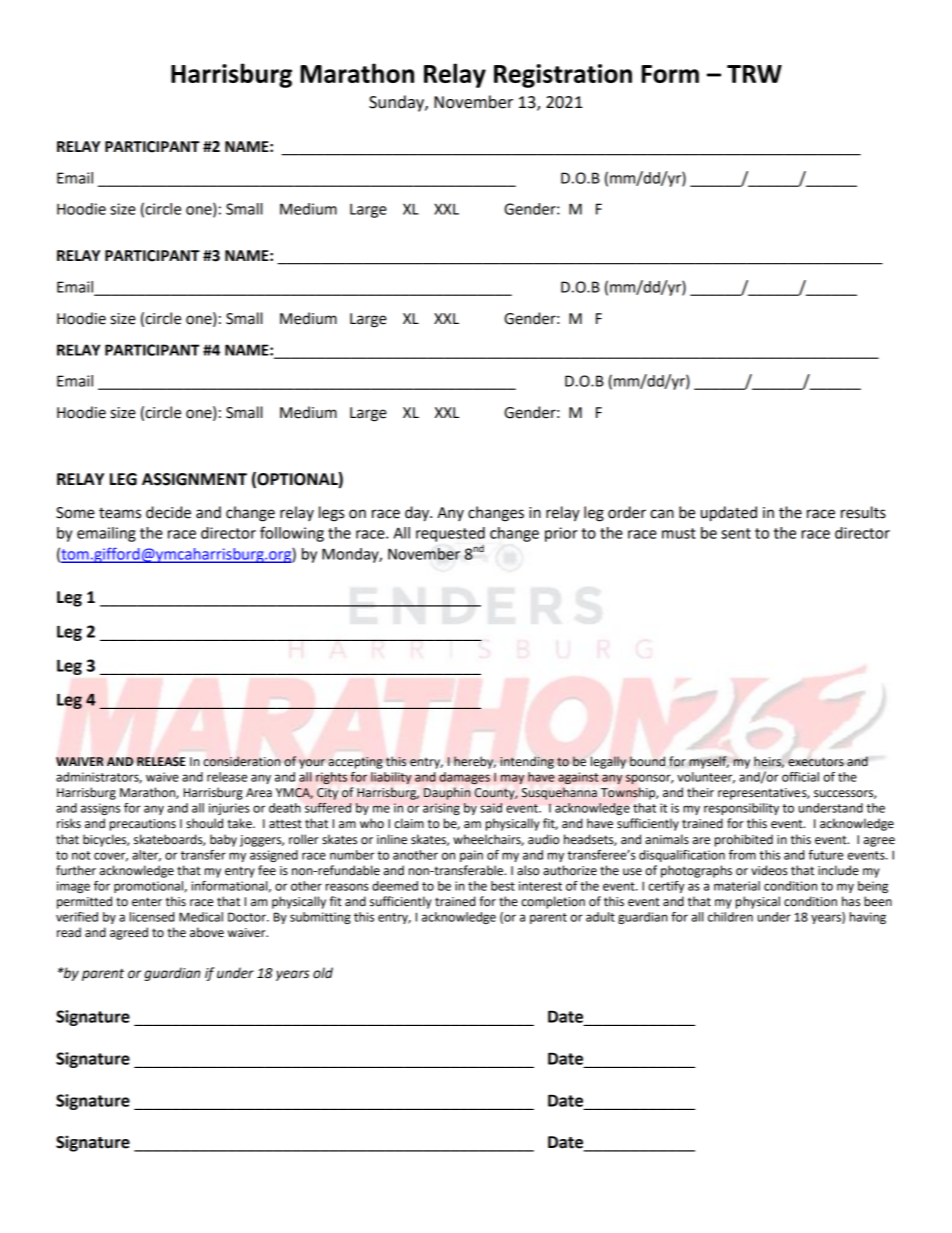 This image has height=1233, width=952. Describe the element at coordinates (553, 902) in the image. I see `completion` at that location.
